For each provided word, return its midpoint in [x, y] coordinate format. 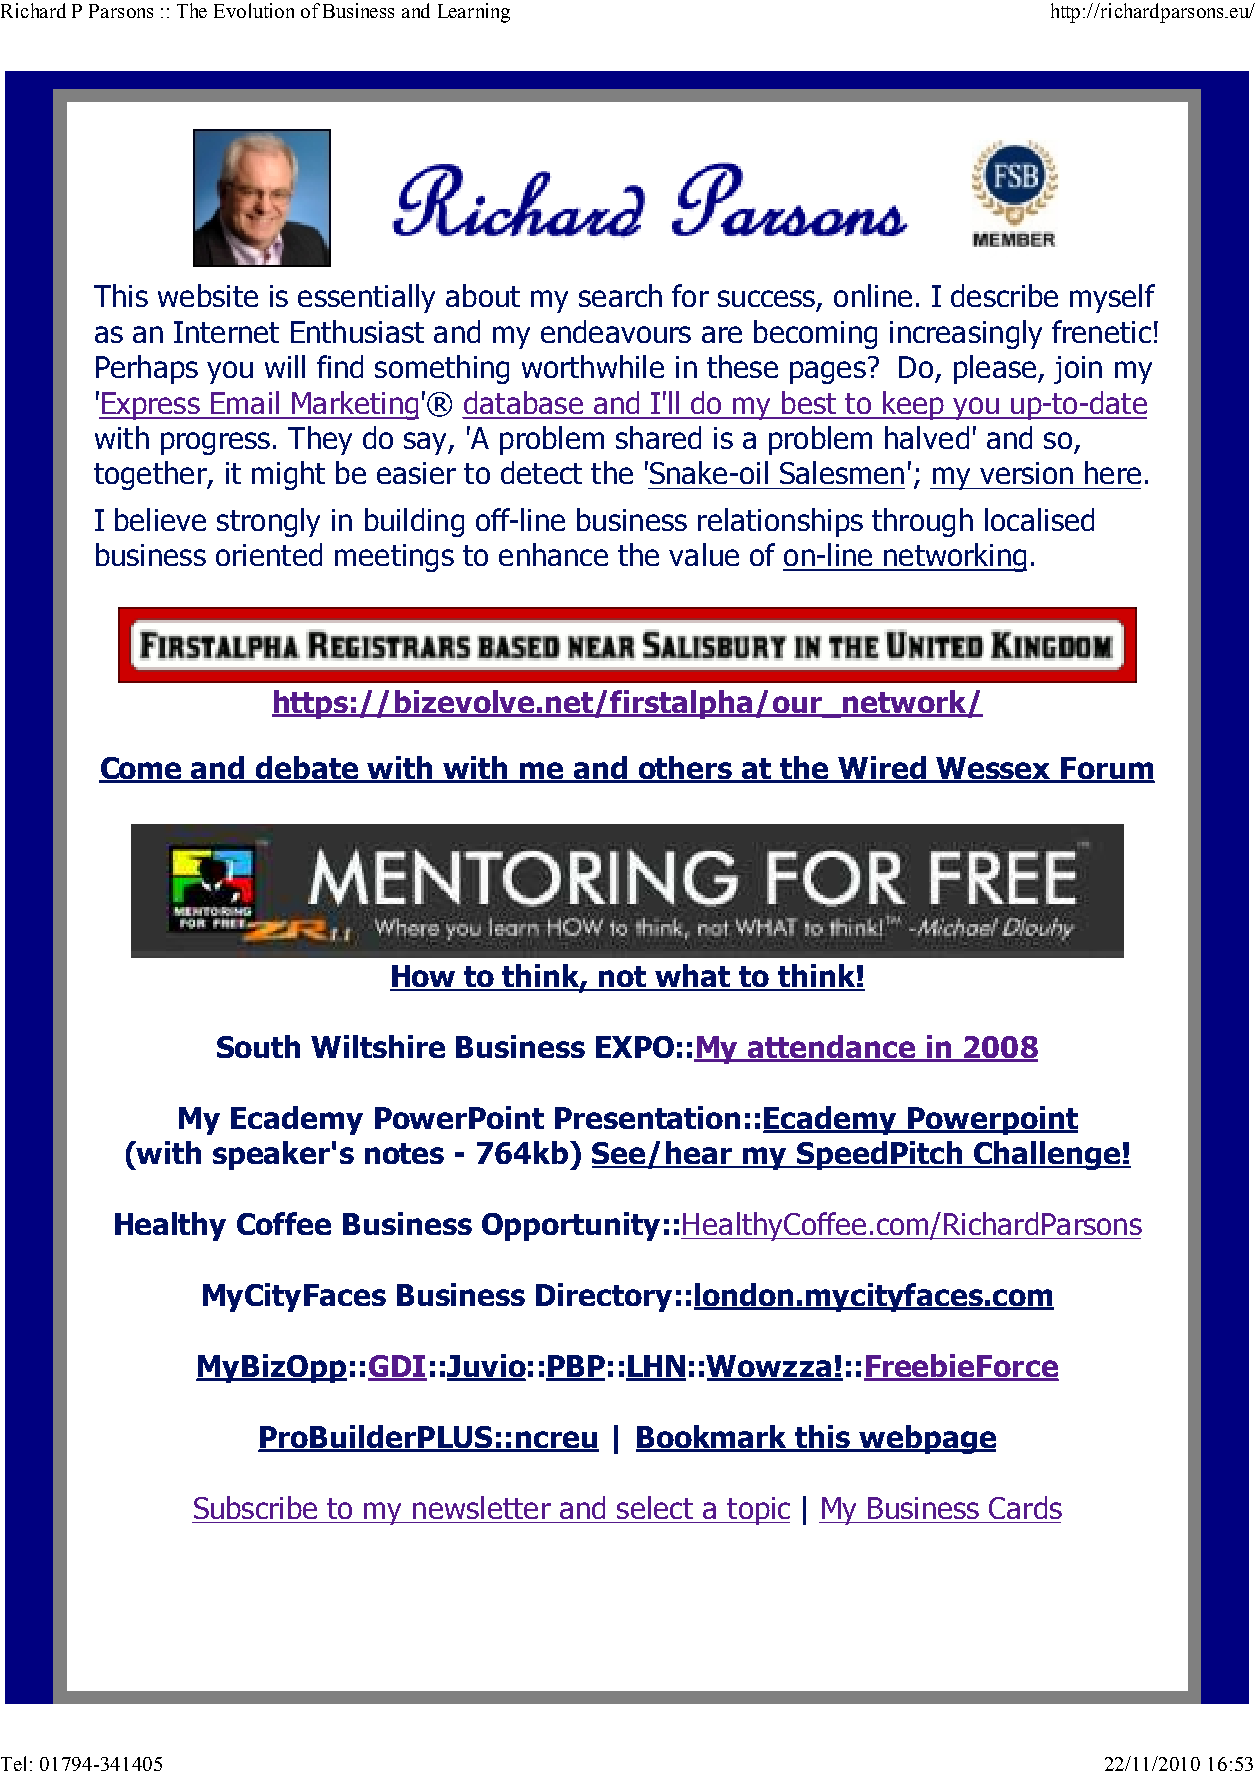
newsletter [482, 1507]
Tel [13, 1763]
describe [1004, 295]
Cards [1025, 1507]
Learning [474, 13]
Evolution [254, 10]
